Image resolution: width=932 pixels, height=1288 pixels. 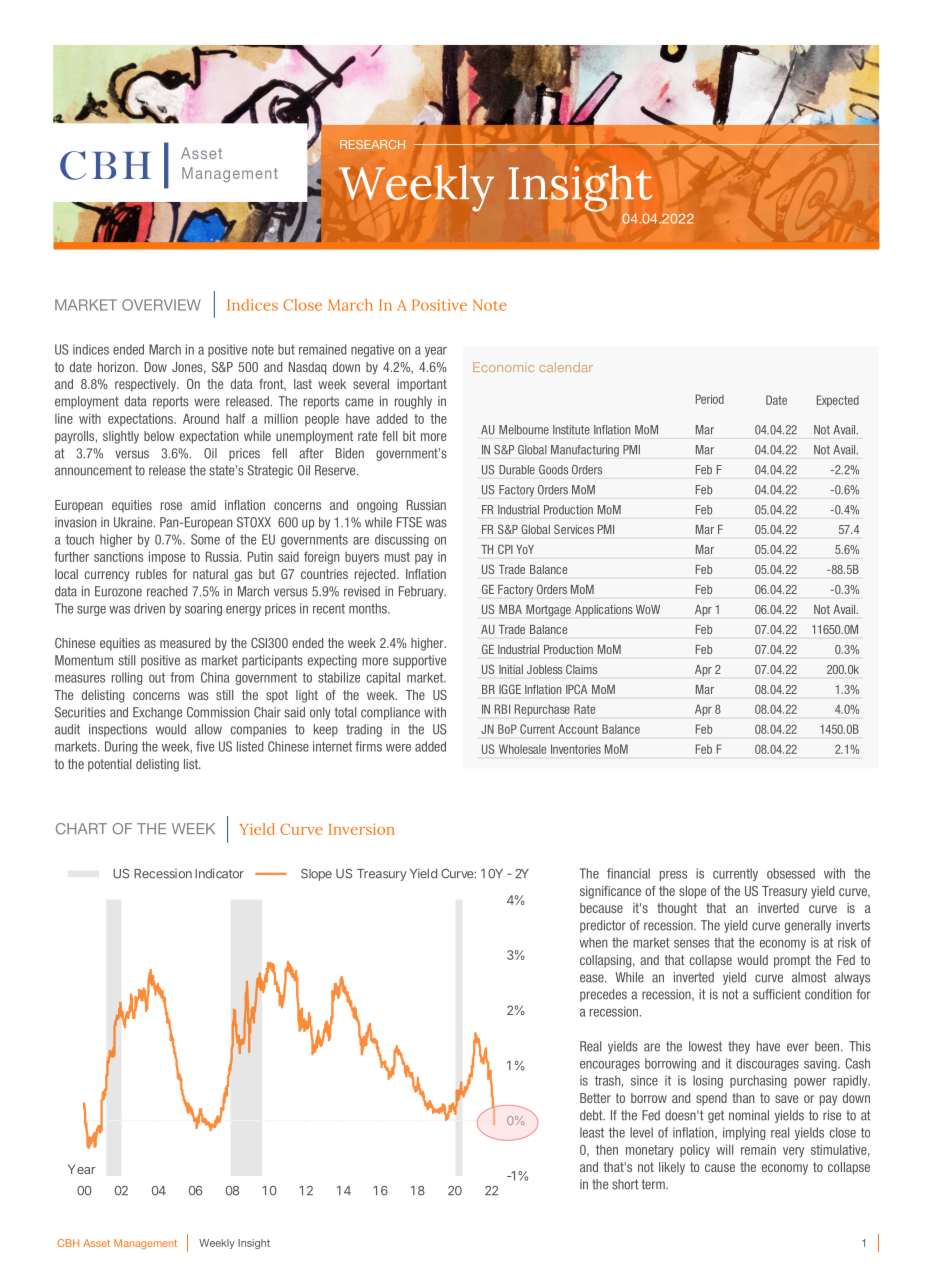 I want to click on RBI, so click(x=502, y=709).
